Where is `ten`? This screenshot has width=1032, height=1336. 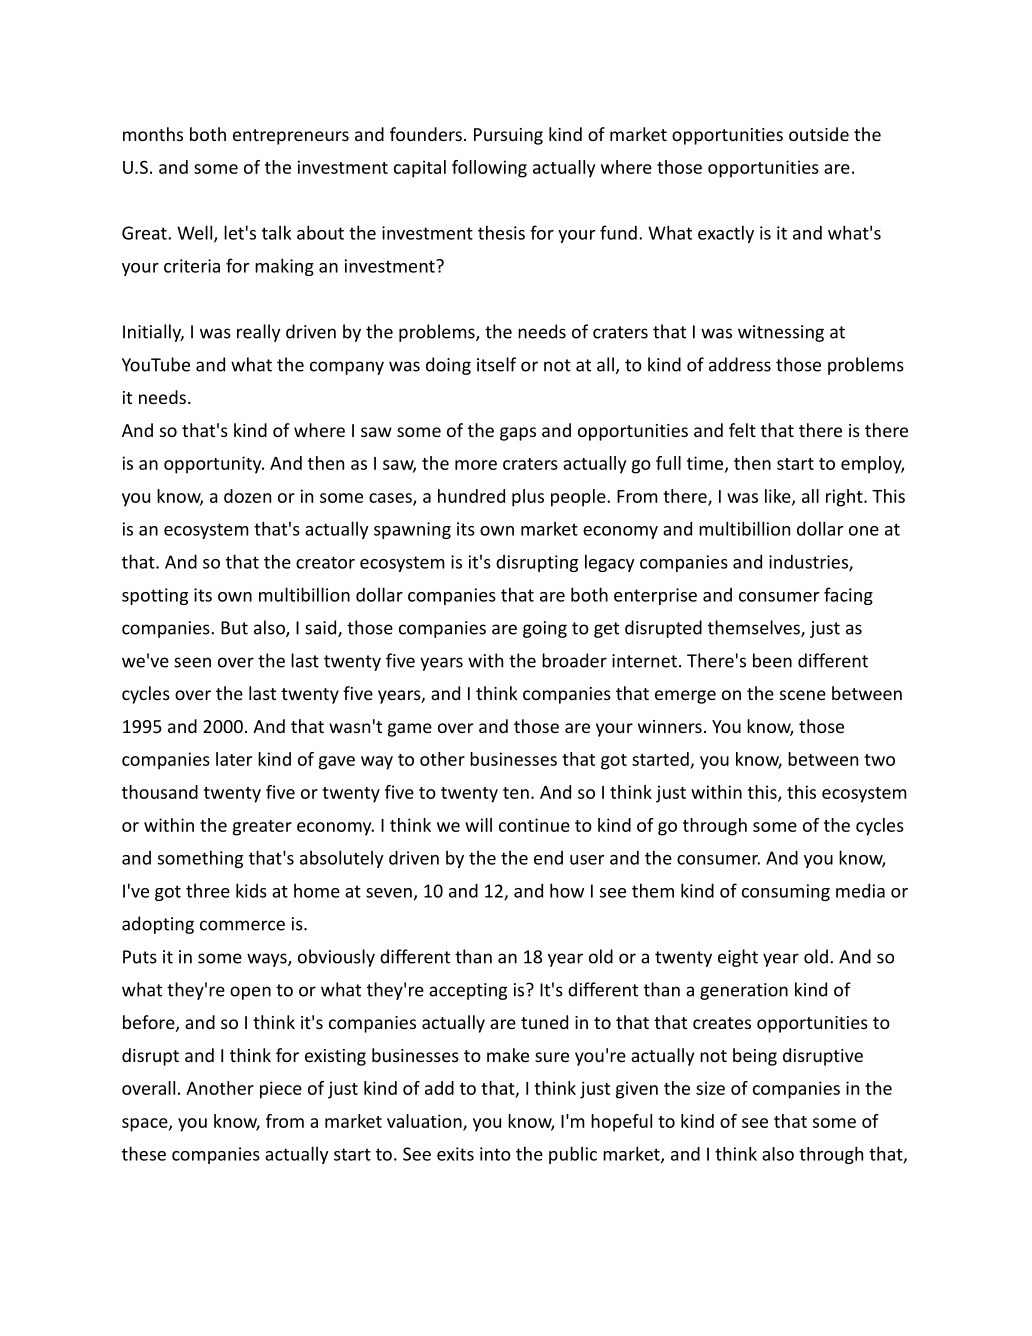
ten is located at coordinates (516, 793).
